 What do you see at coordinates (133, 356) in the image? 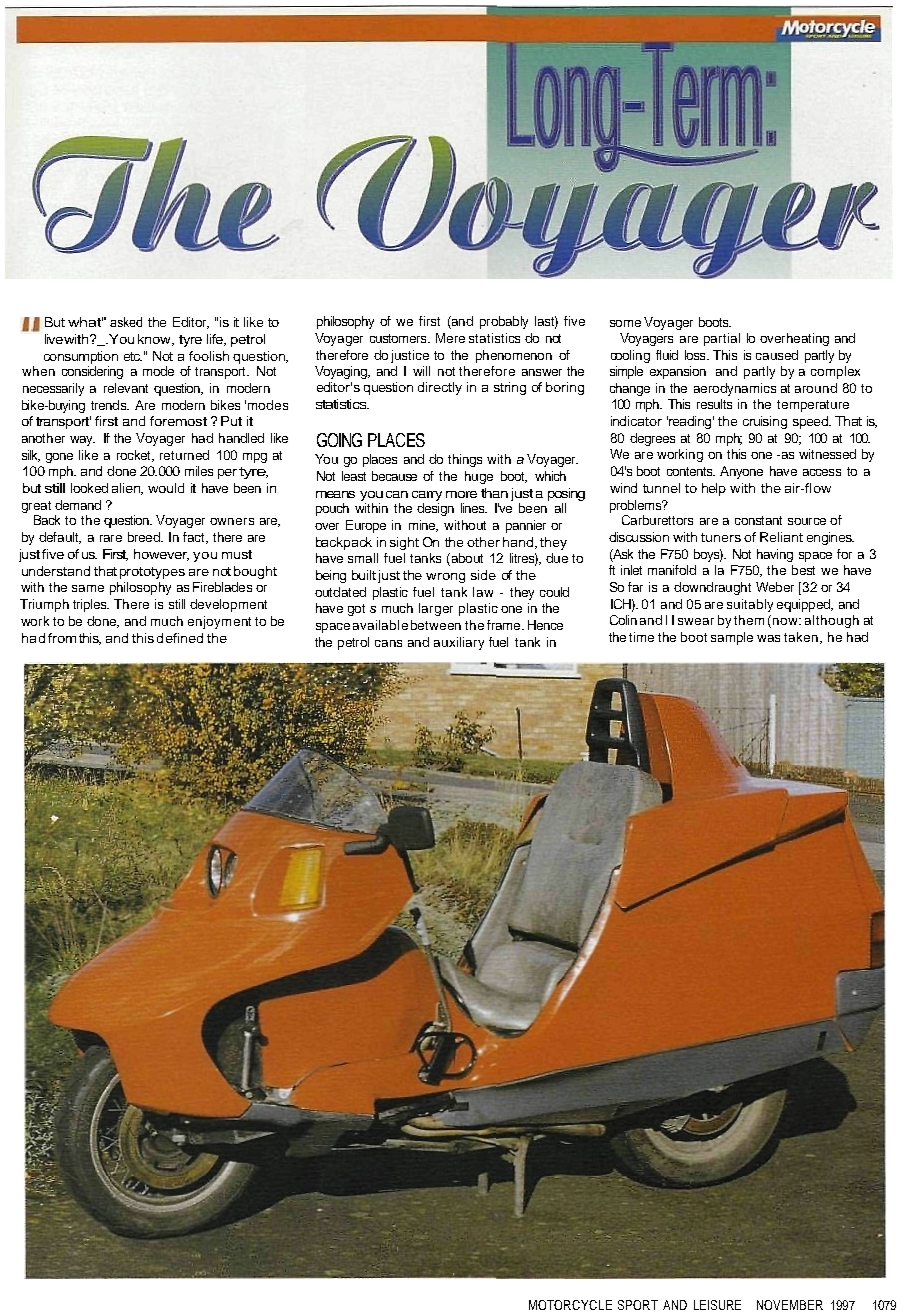
I see `etc` at bounding box center [133, 356].
